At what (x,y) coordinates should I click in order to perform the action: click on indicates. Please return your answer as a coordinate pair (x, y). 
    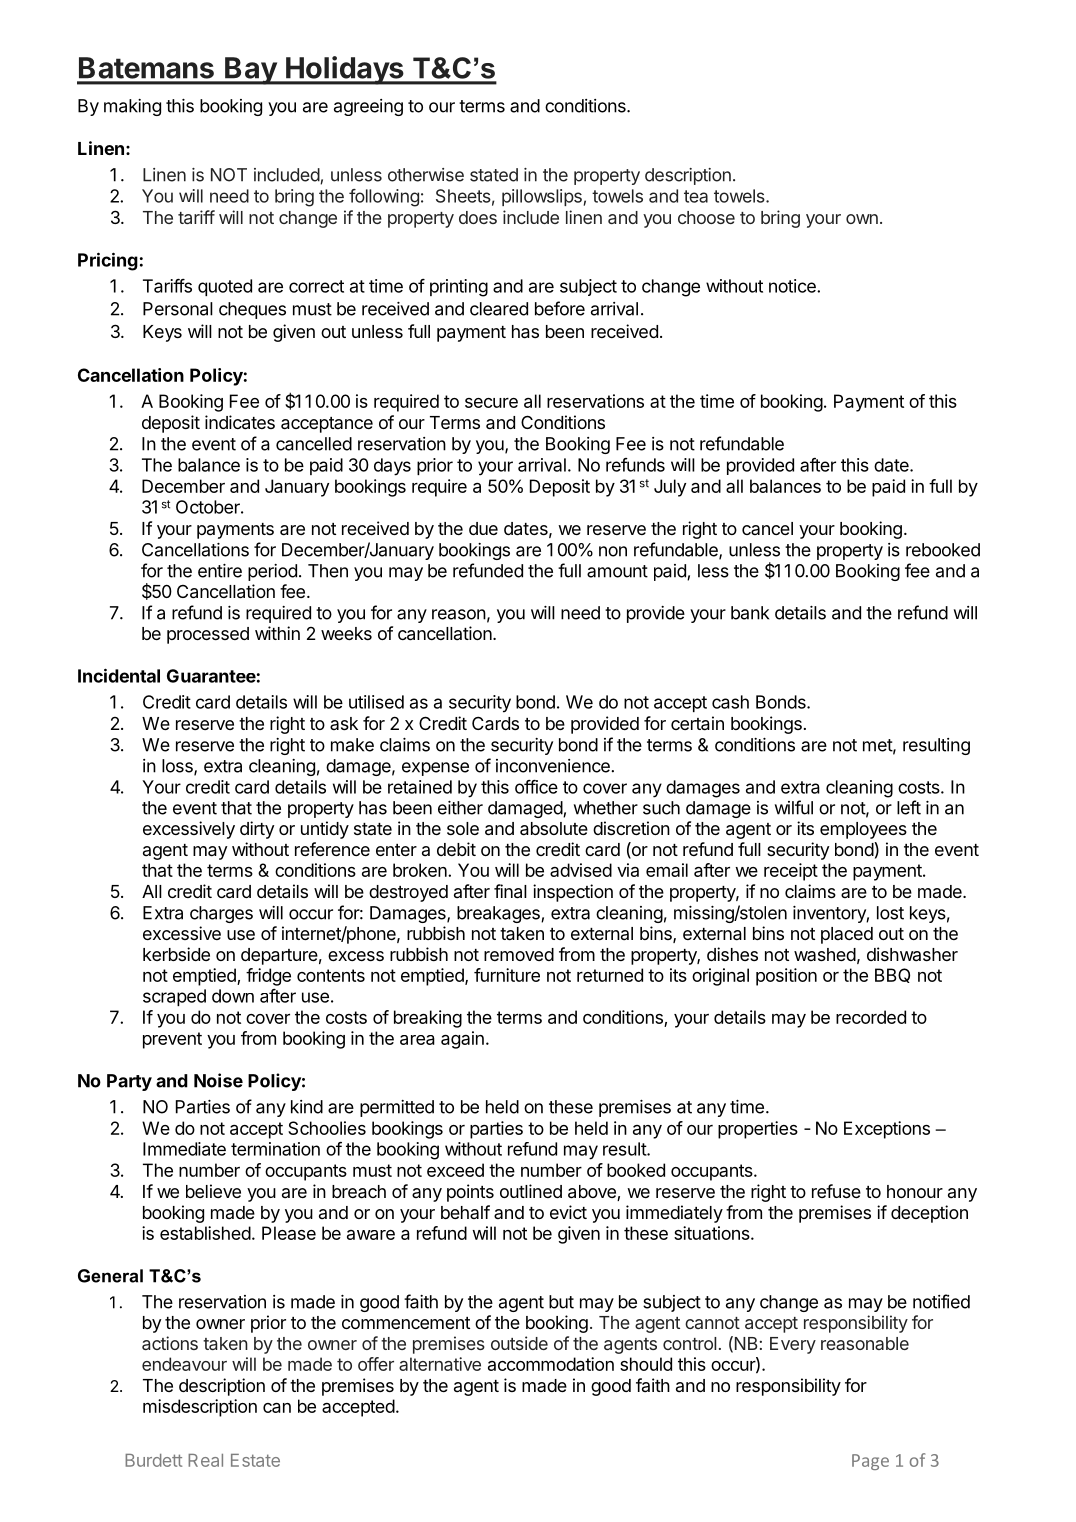
    Looking at the image, I should click on (240, 422).
